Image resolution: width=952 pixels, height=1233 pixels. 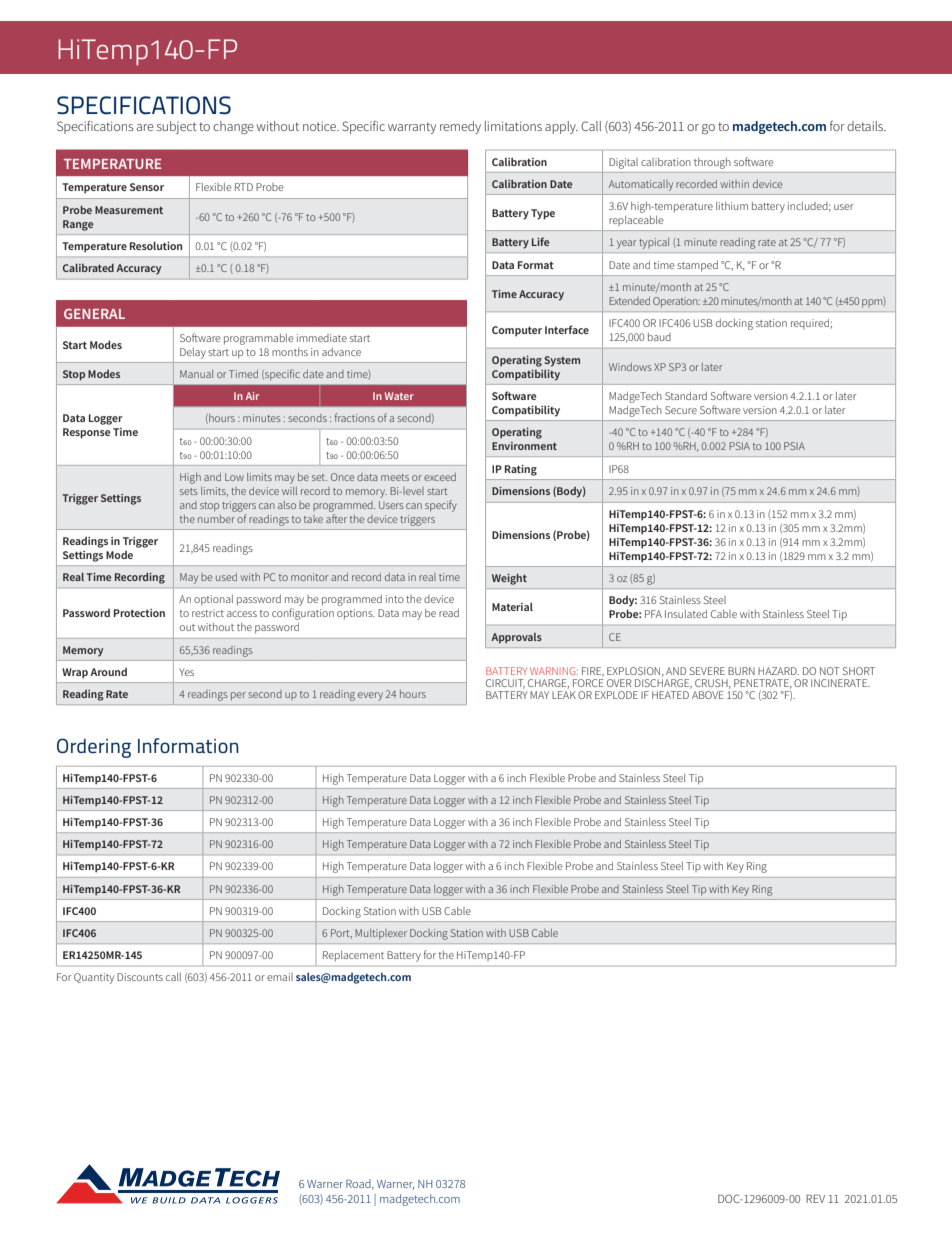 I want to click on Yes, so click(x=186, y=672).
